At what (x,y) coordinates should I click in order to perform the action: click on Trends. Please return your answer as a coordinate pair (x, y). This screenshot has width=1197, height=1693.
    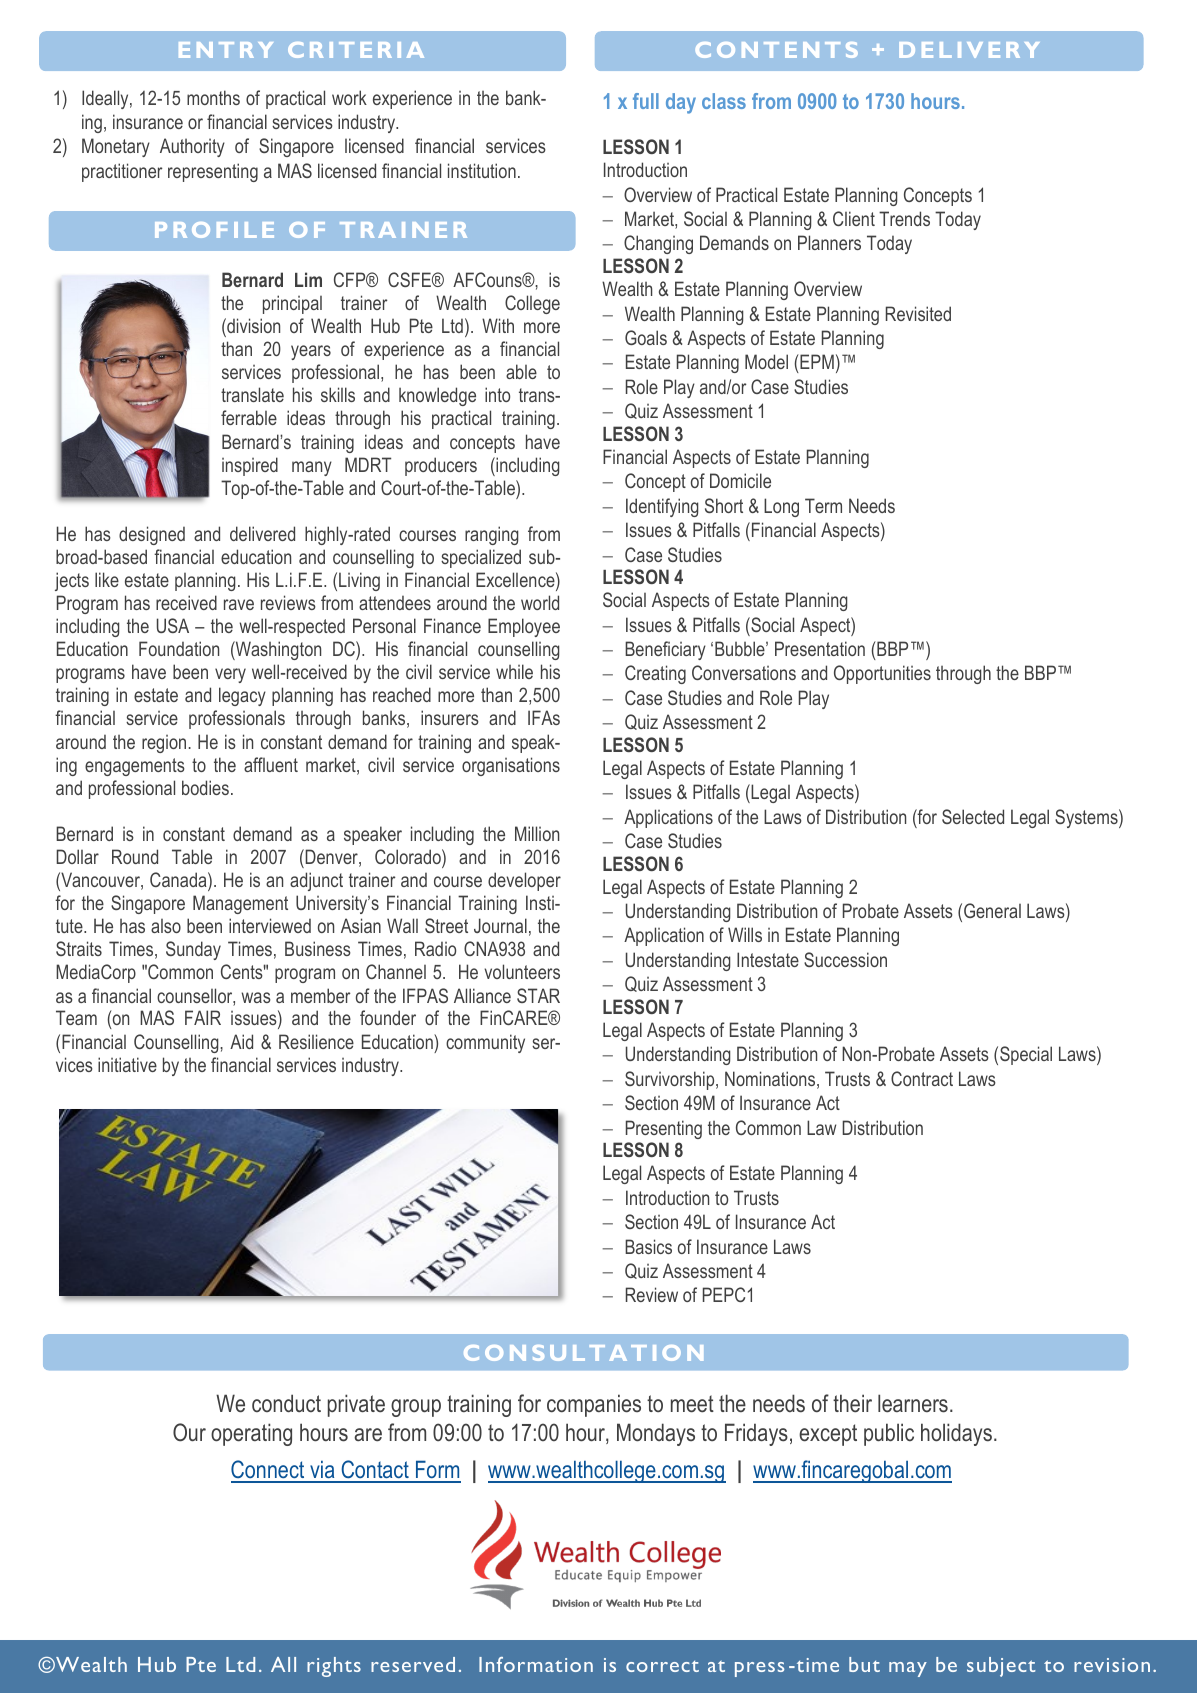
    Looking at the image, I should click on (904, 218).
